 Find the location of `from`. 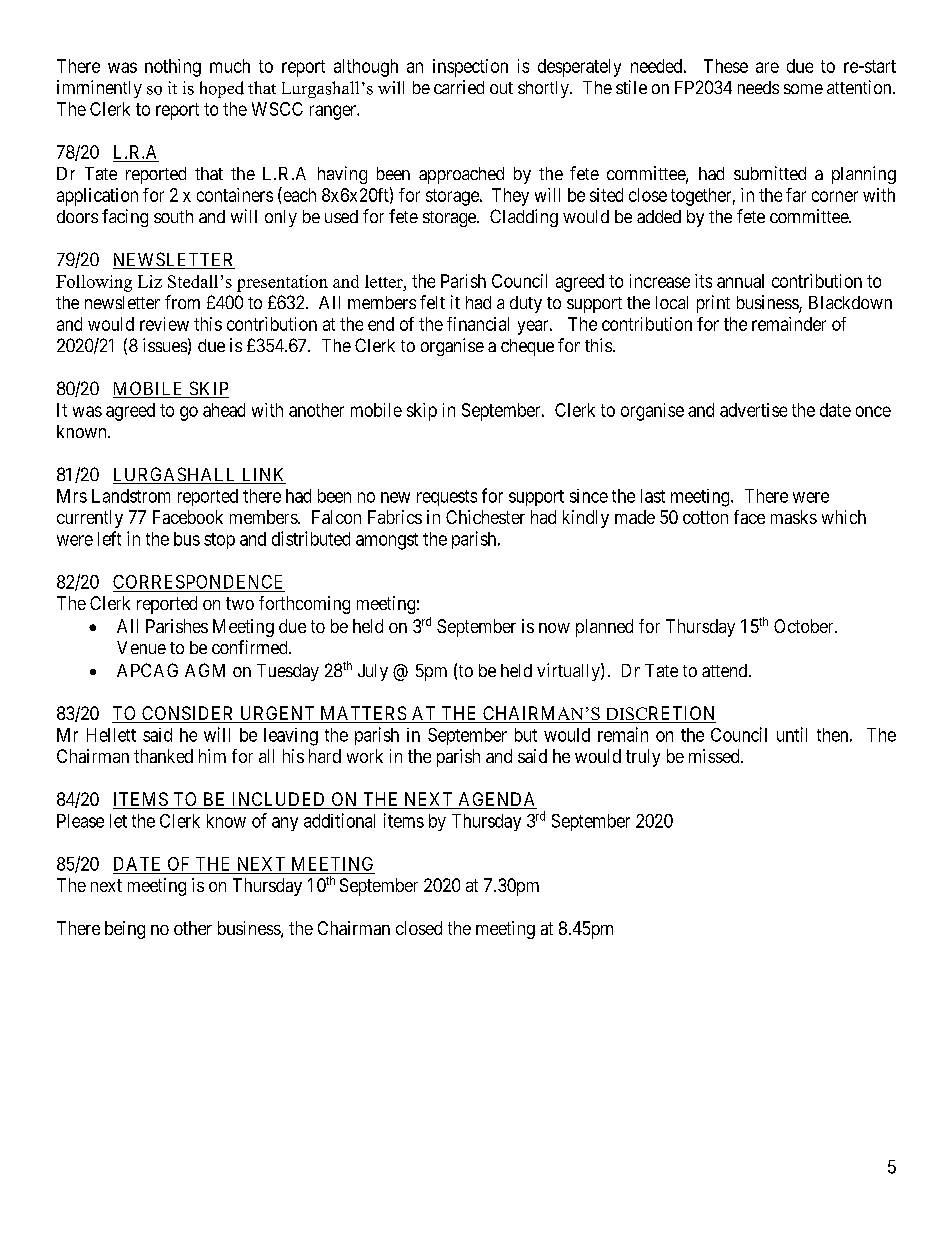

from is located at coordinates (182, 302).
